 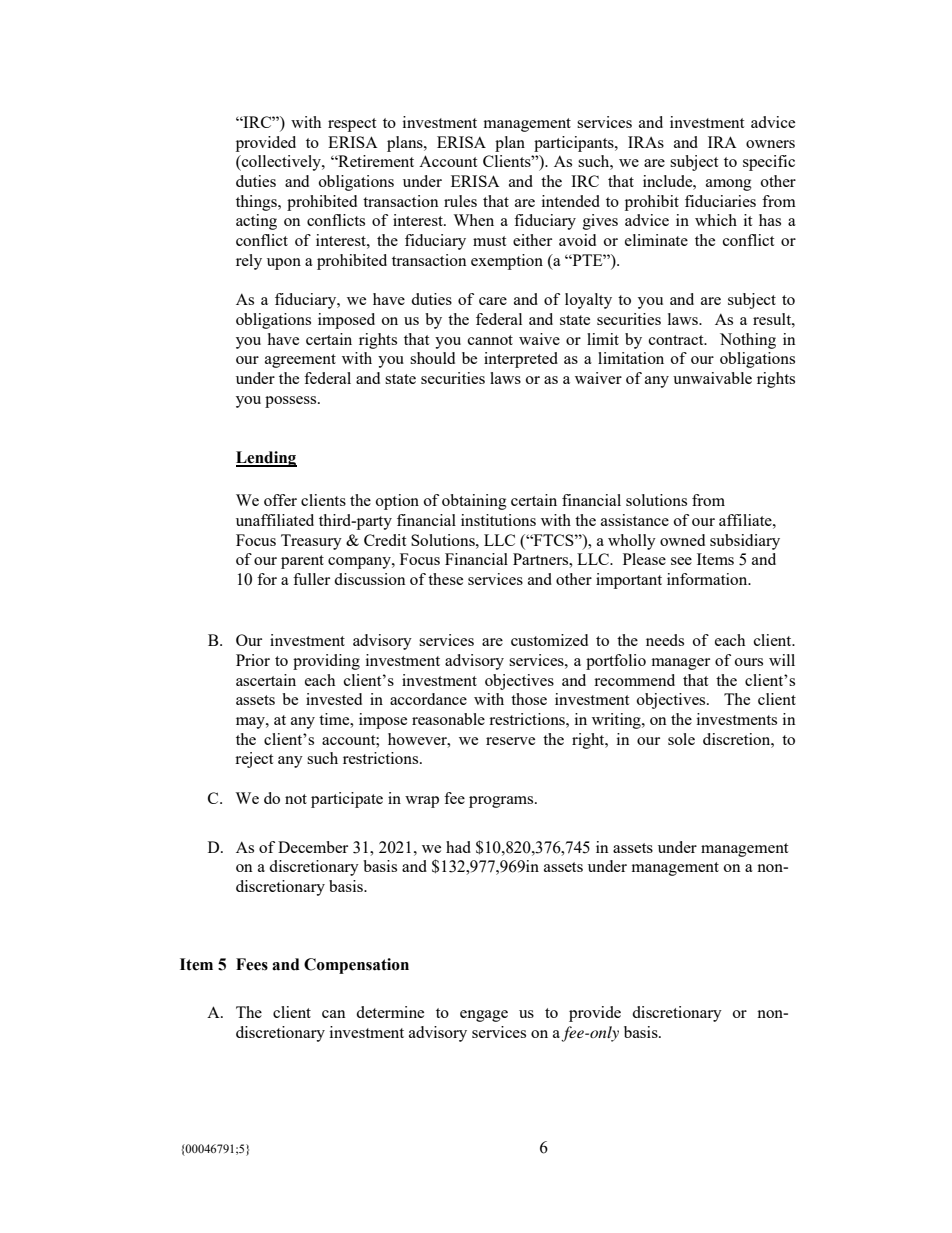 What do you see at coordinates (356, 966) in the document?
I see `Compensation` at bounding box center [356, 966].
